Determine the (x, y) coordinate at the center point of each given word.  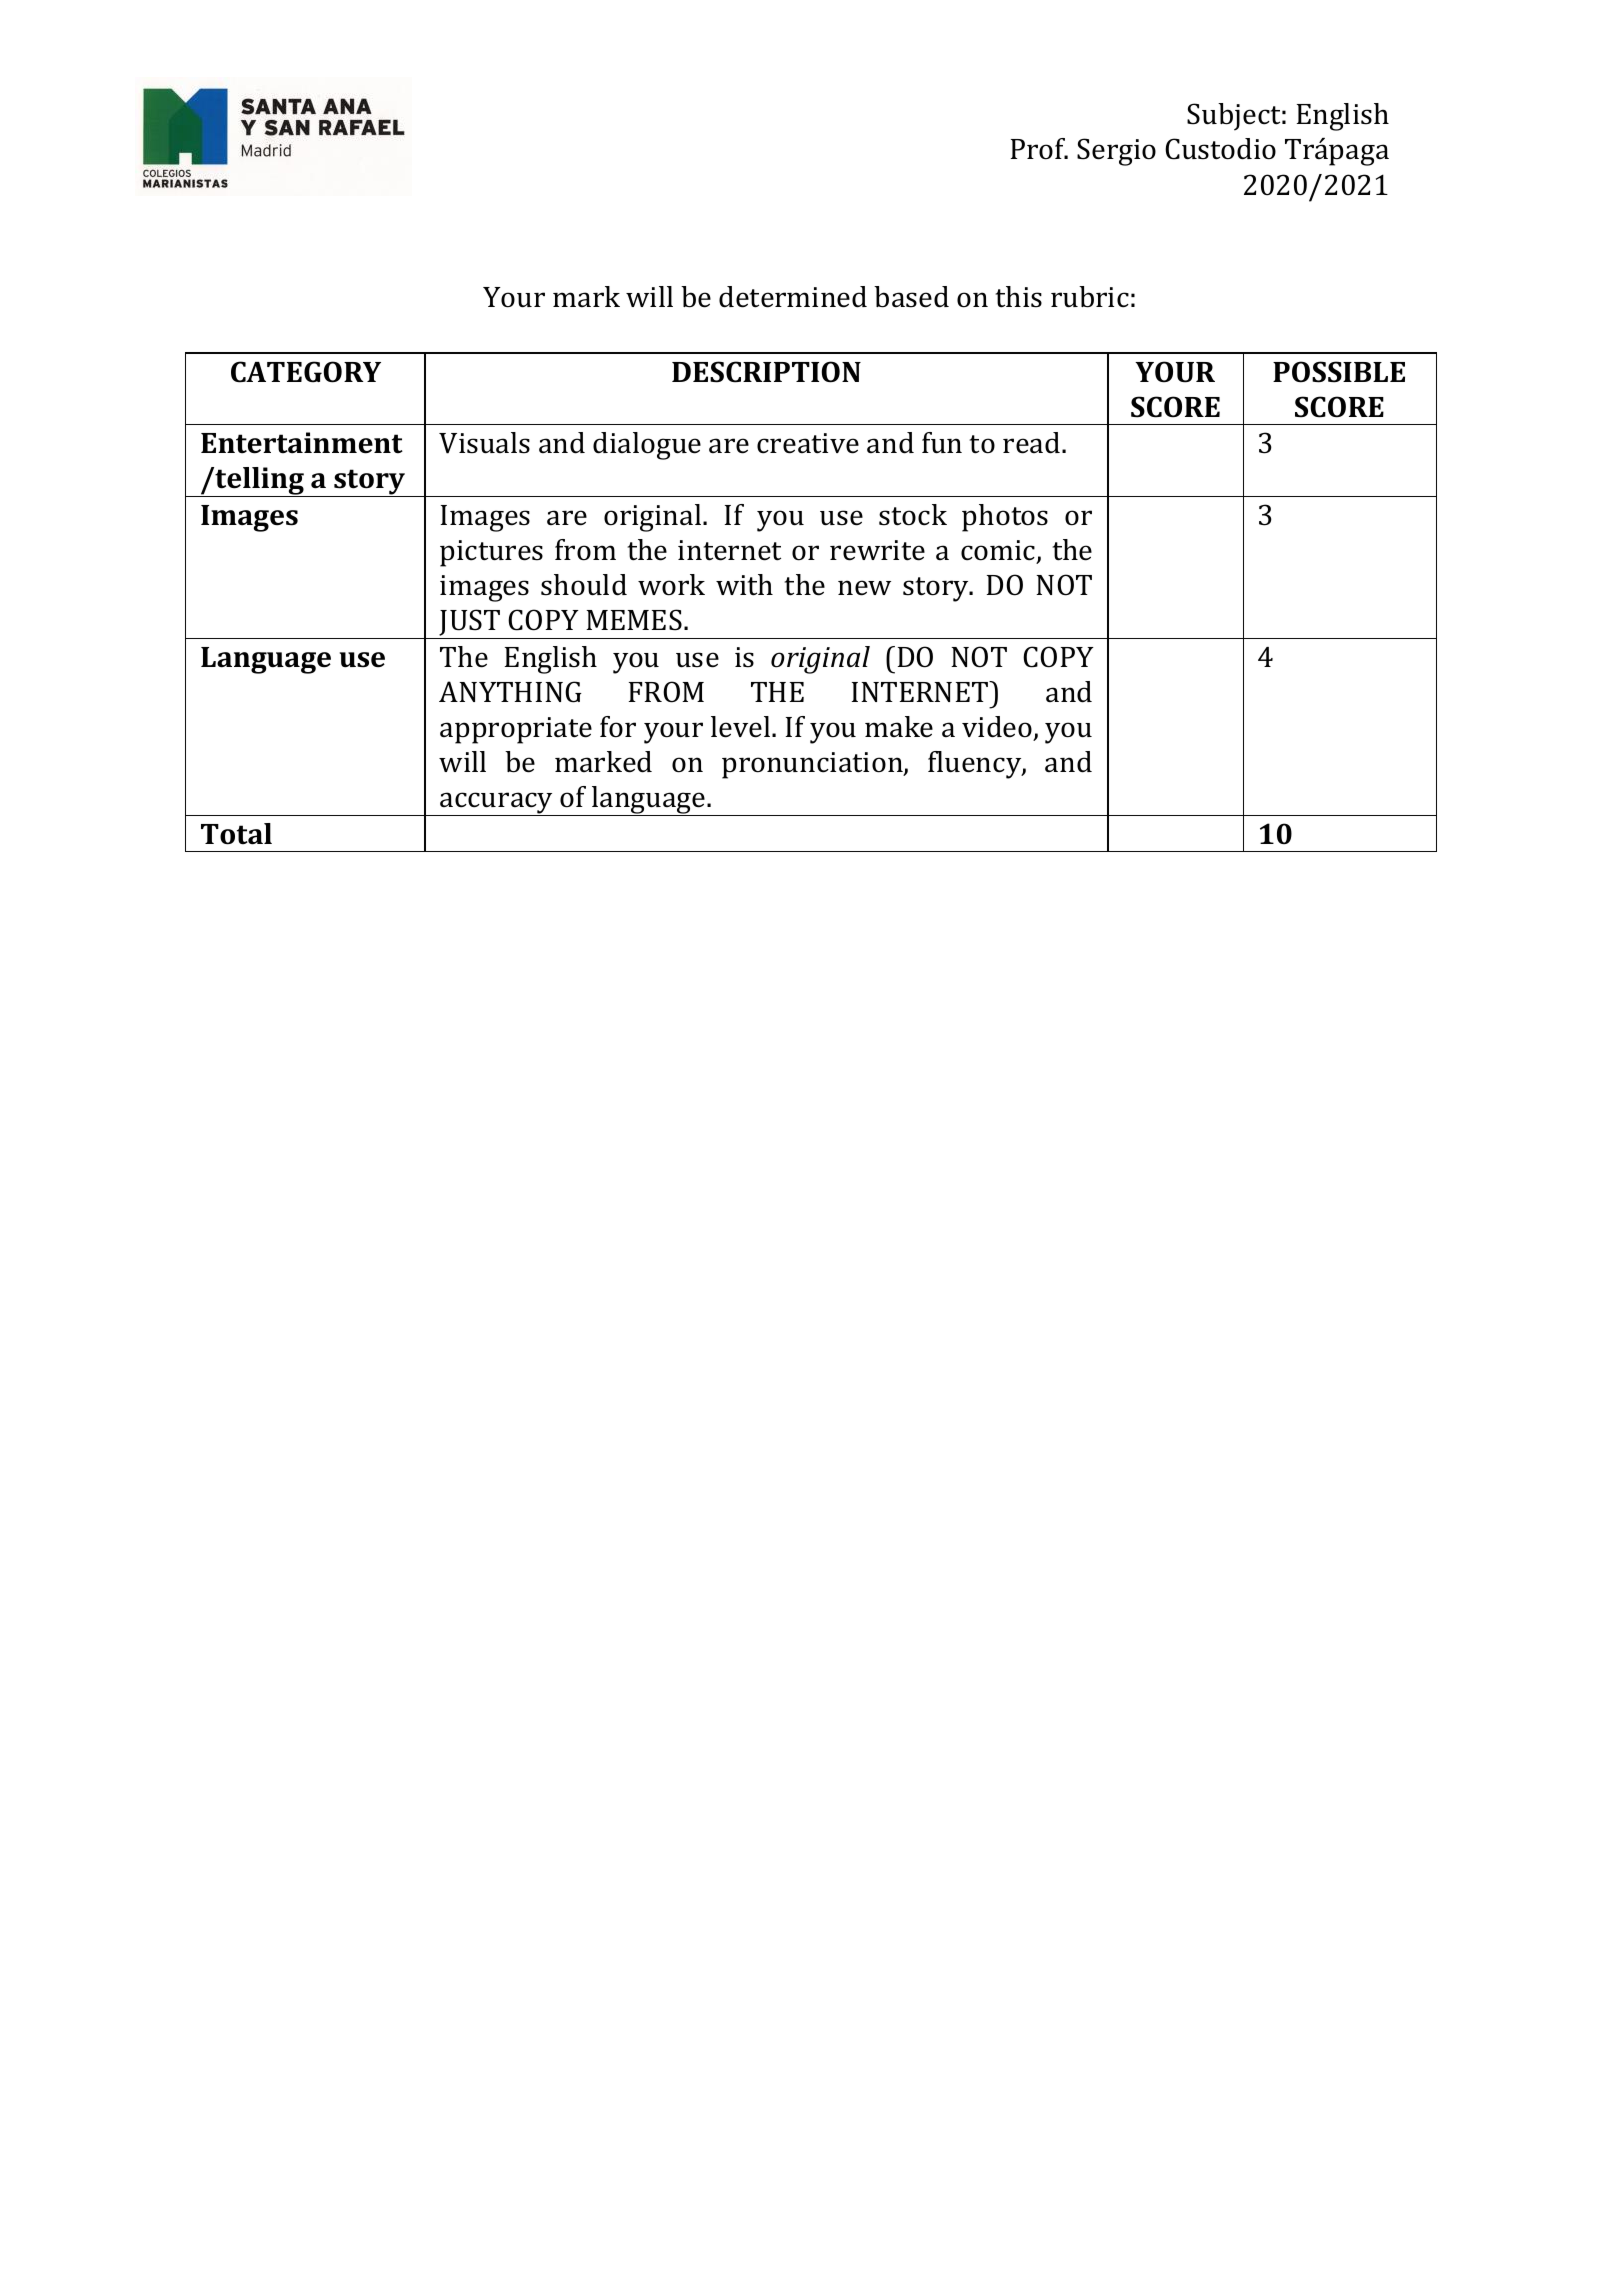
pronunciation (813, 765)
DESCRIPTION (766, 372)
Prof (1039, 149)
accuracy (497, 804)
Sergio (1116, 152)
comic (999, 551)
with (744, 585)
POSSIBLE (1339, 372)
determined (793, 297)
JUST (470, 624)
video (997, 727)
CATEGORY (306, 372)
